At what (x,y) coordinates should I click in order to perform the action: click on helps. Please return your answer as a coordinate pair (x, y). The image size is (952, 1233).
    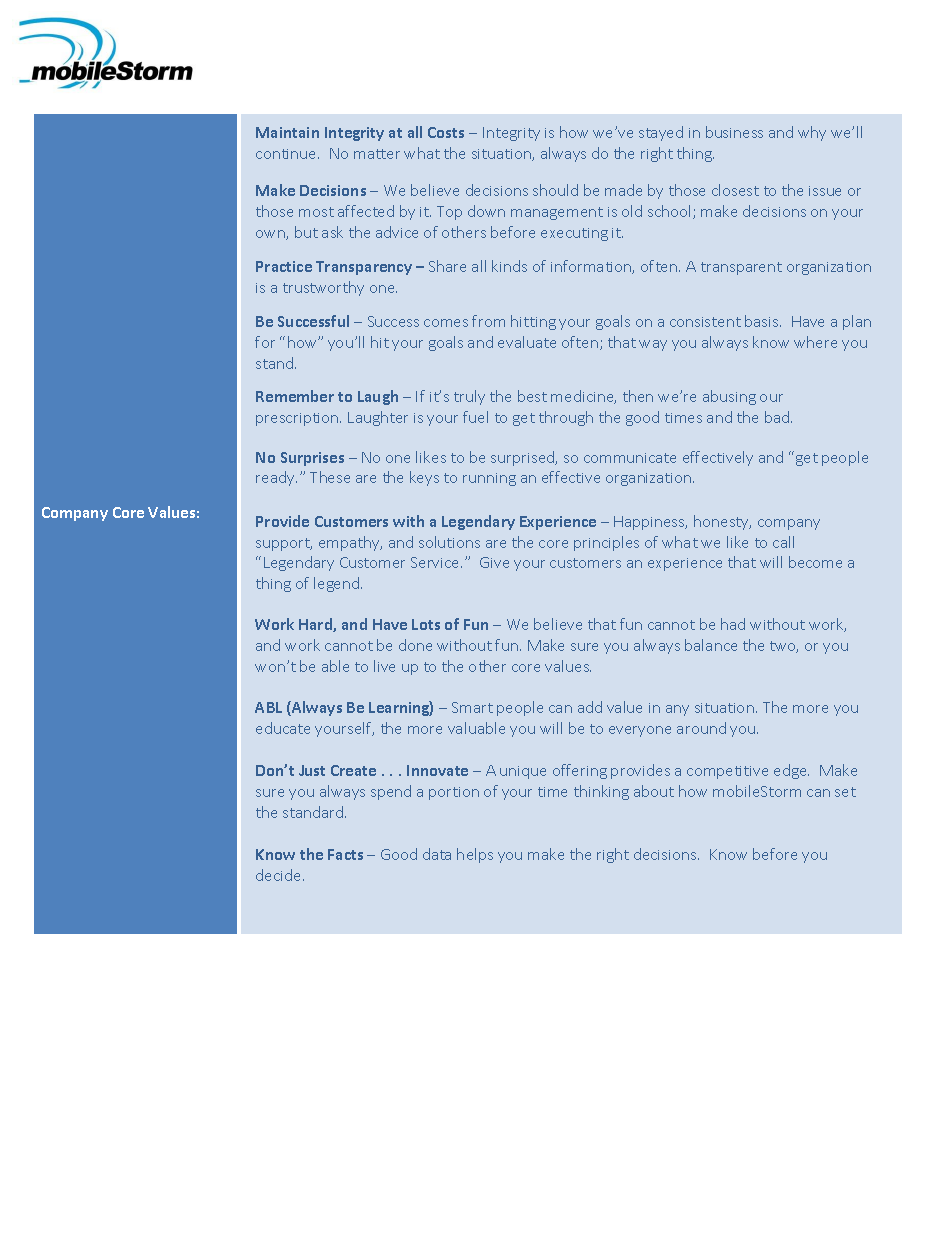
    Looking at the image, I should click on (475, 855).
